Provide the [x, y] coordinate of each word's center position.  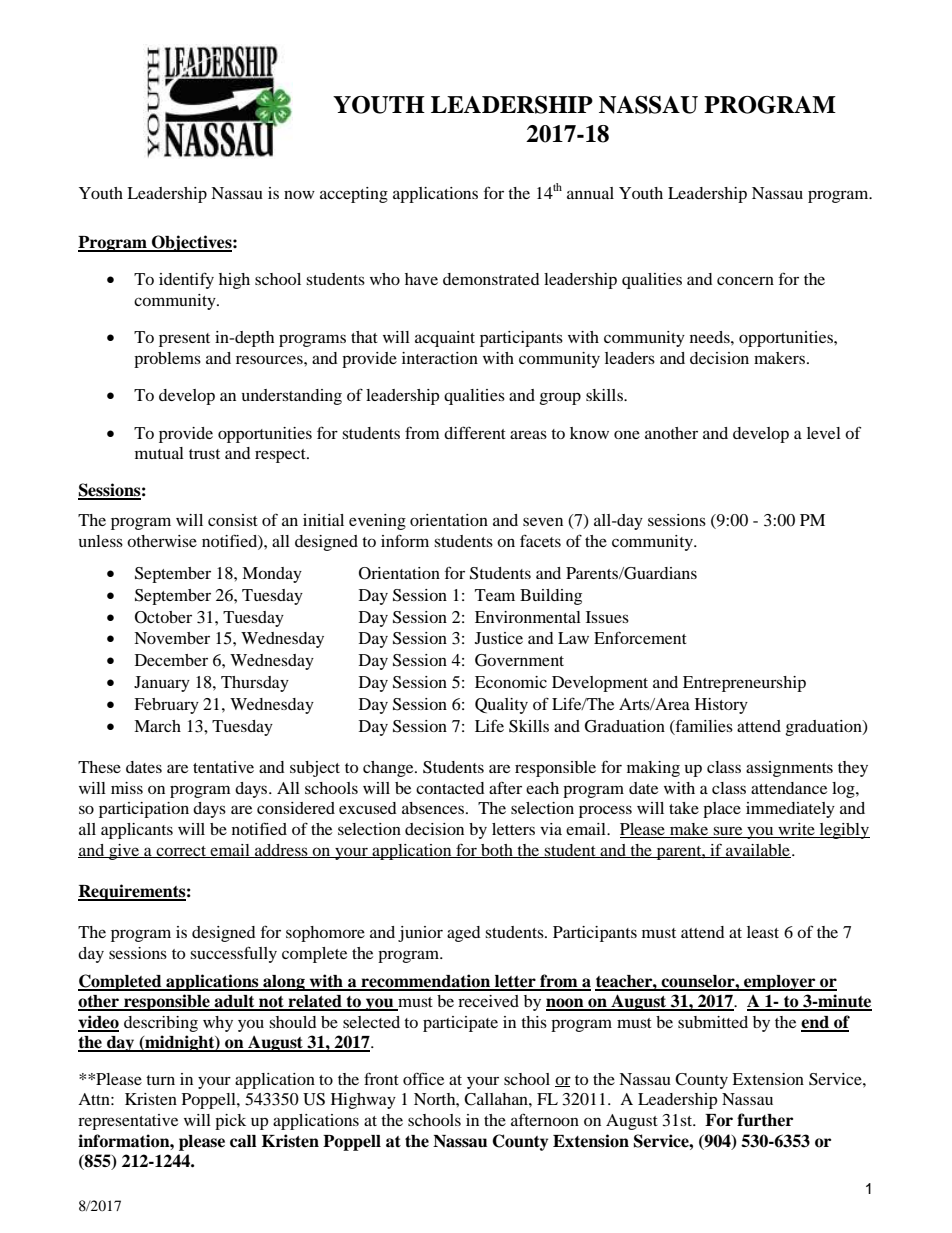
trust [204, 454]
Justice [499, 638]
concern [745, 280]
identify [186, 280]
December [171, 660]
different [475, 432]
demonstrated [491, 279]
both [497, 851]
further [765, 1120]
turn [160, 1080]
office [423, 1078]
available [757, 851]
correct [181, 852]
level [824, 433]
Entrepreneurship [744, 684]
